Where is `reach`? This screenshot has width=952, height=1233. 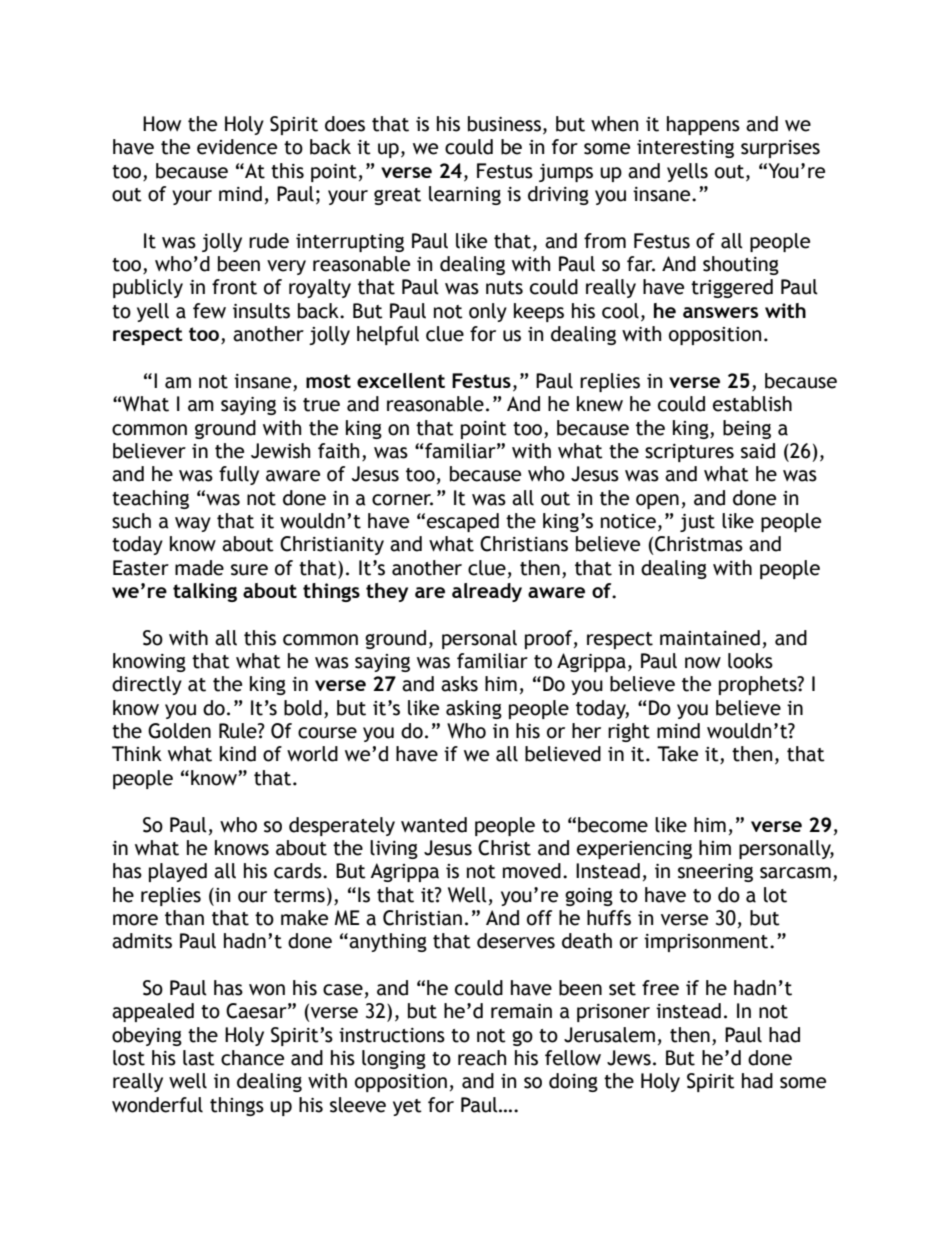
reach is located at coordinates (482, 1058).
